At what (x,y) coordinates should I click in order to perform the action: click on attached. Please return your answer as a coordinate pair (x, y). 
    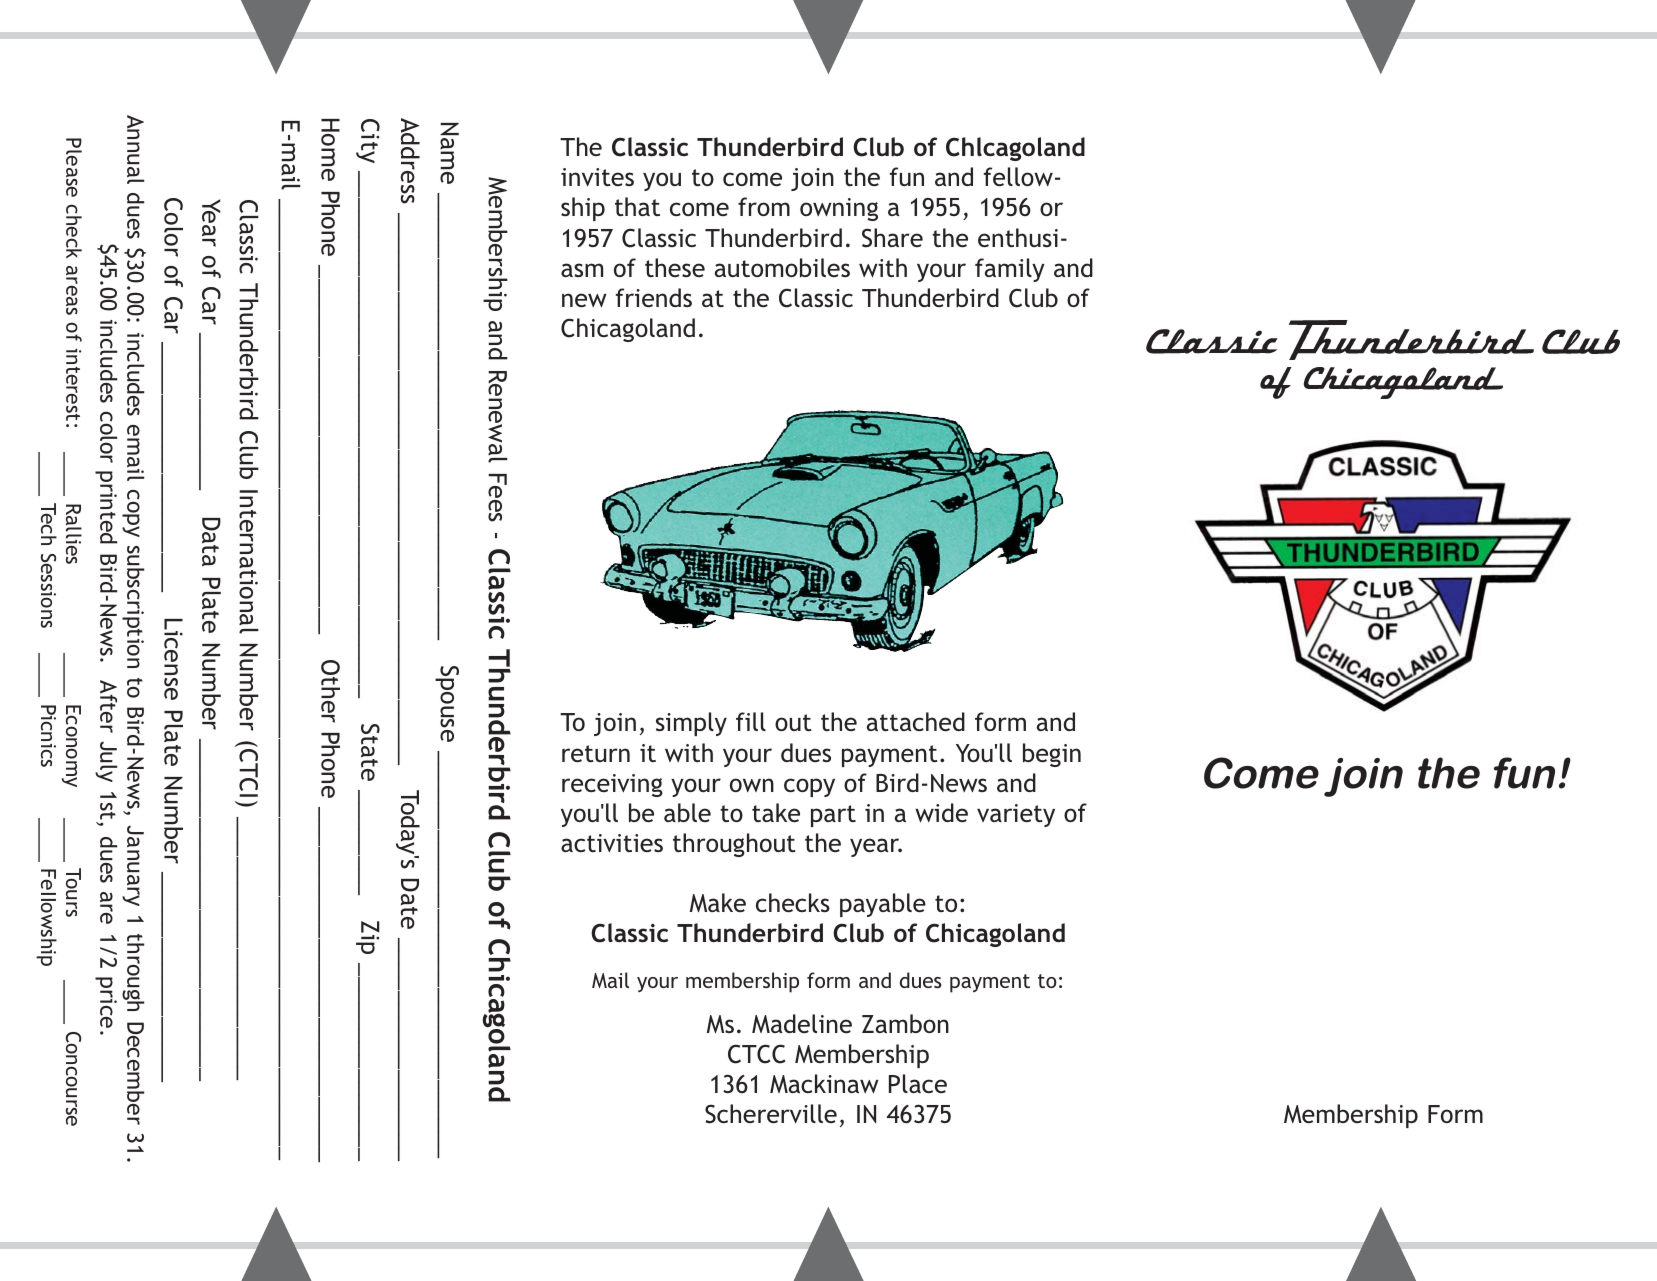
    Looking at the image, I should click on (916, 722).
